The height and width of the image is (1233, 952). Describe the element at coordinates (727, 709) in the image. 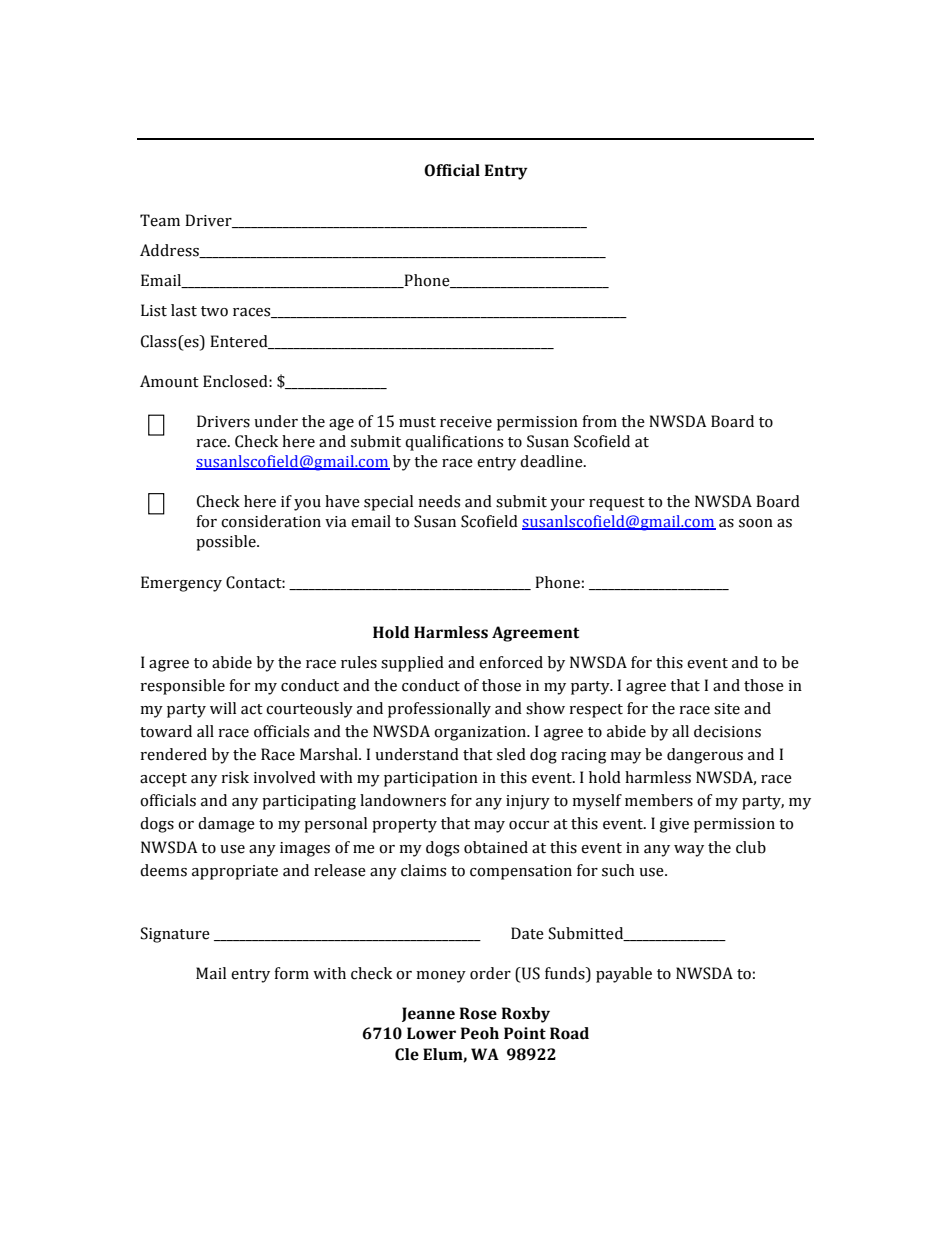

I see `site` at that location.
